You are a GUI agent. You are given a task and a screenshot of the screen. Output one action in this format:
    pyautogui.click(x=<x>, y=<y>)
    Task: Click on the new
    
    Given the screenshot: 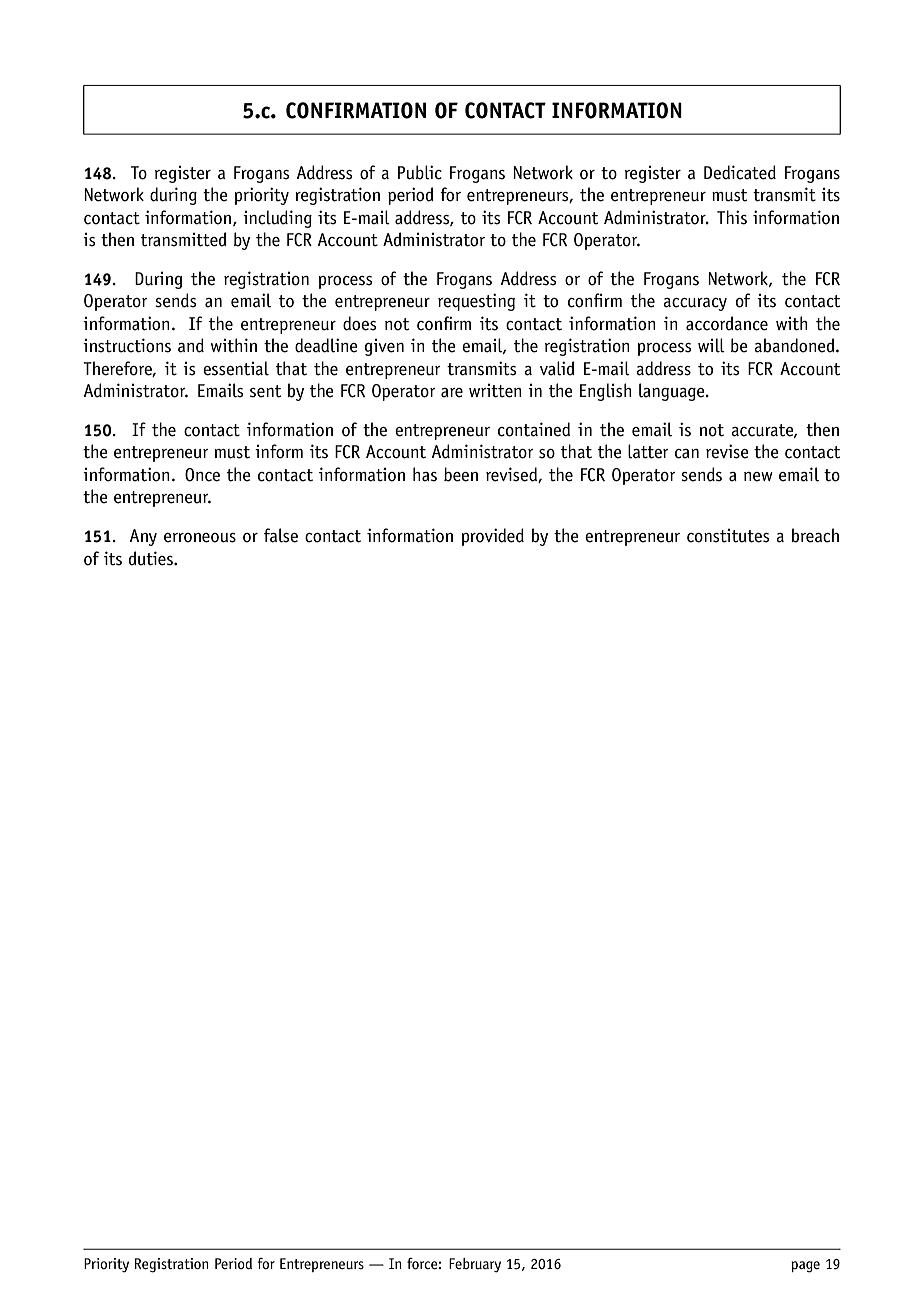 What is the action you would take?
    pyautogui.click(x=758, y=477)
